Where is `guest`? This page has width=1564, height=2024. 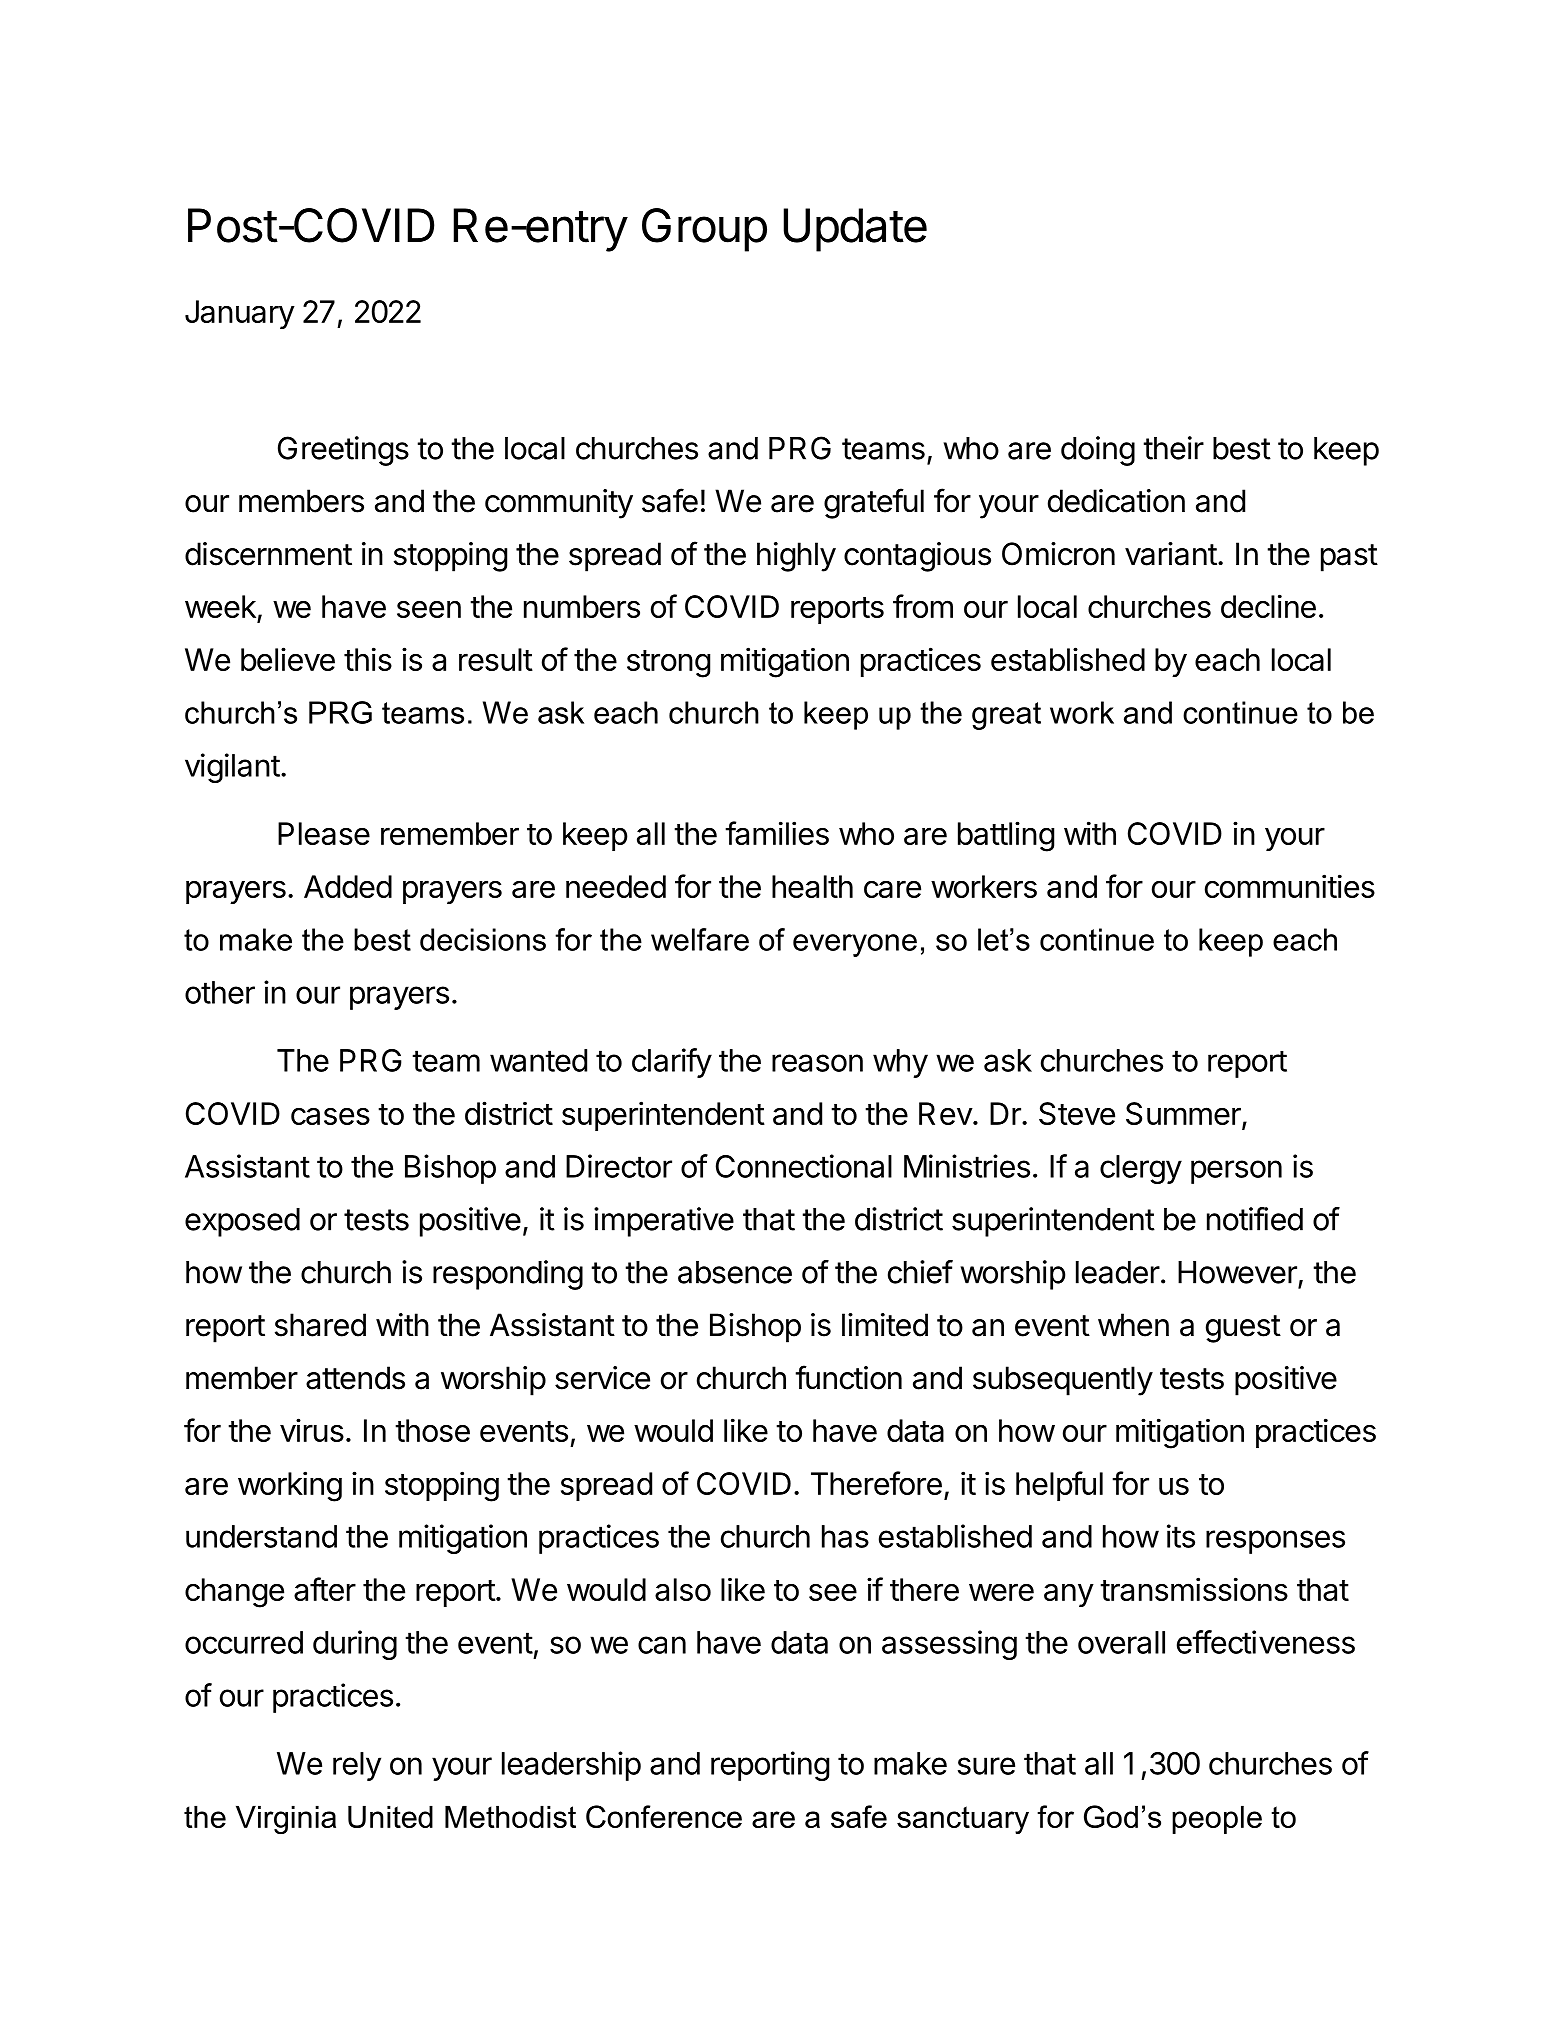
guest is located at coordinates (1243, 1329).
